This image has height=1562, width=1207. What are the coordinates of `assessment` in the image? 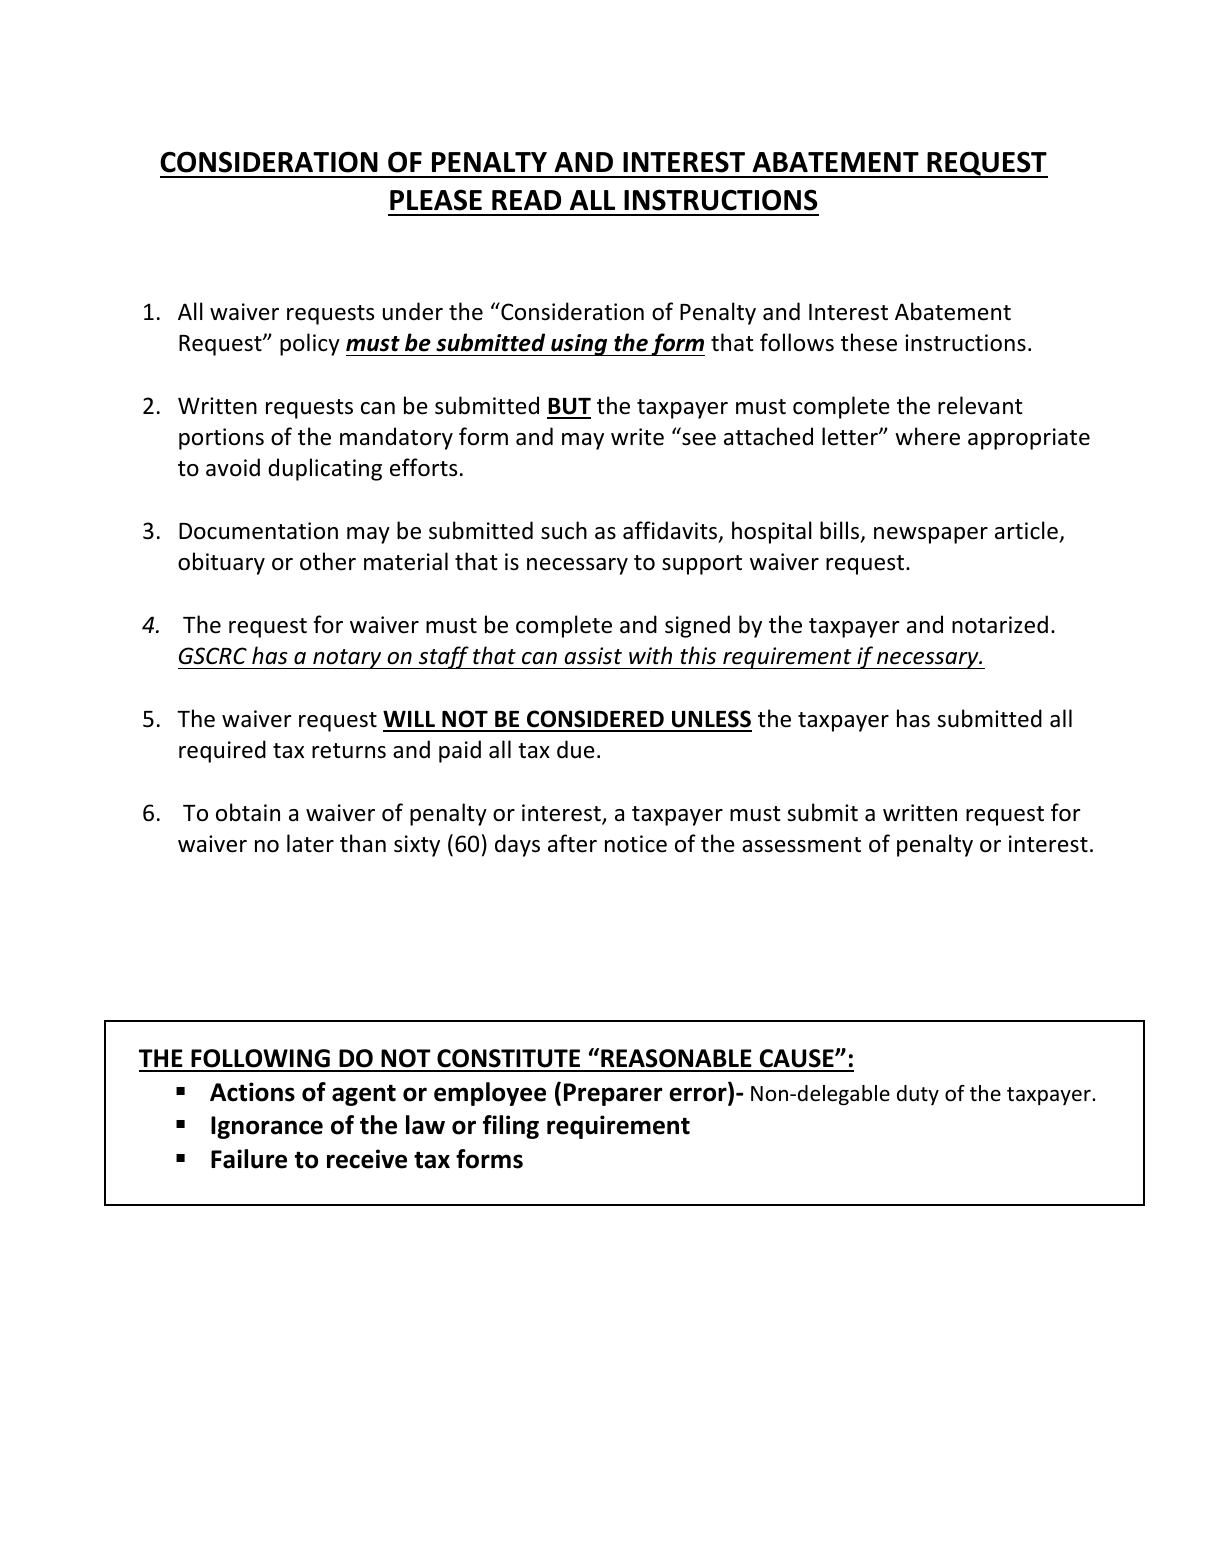 It's located at (801, 845).
